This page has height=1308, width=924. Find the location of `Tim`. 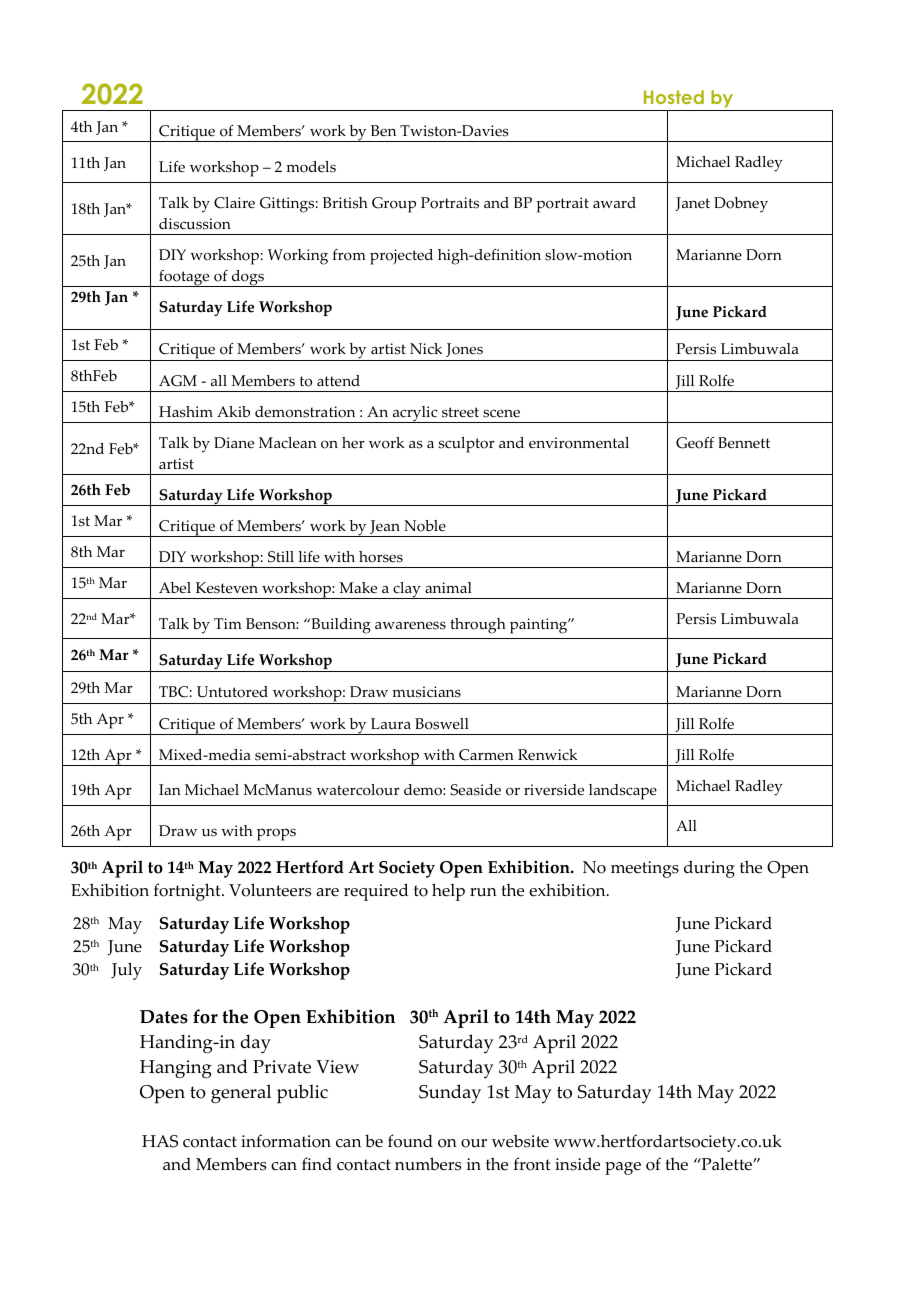

Tim is located at coordinates (228, 623).
